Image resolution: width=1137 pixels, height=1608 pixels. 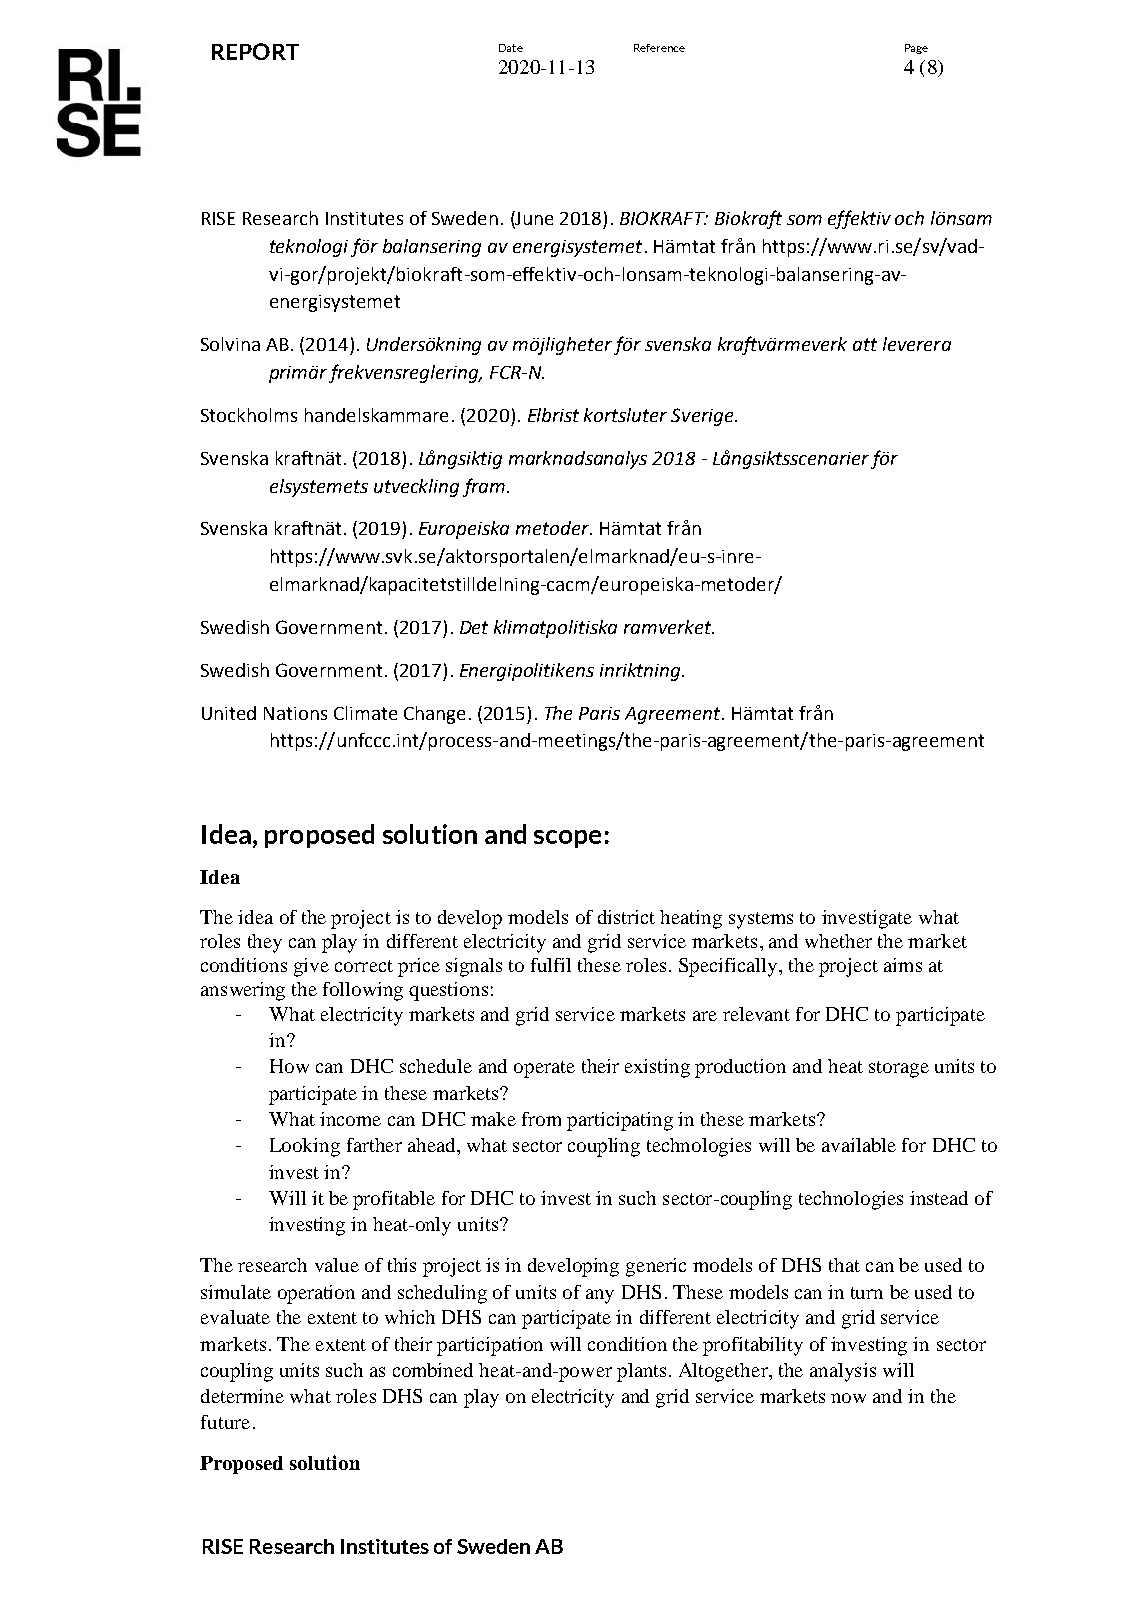 What do you see at coordinates (761, 920) in the screenshot?
I see `systems` at bounding box center [761, 920].
